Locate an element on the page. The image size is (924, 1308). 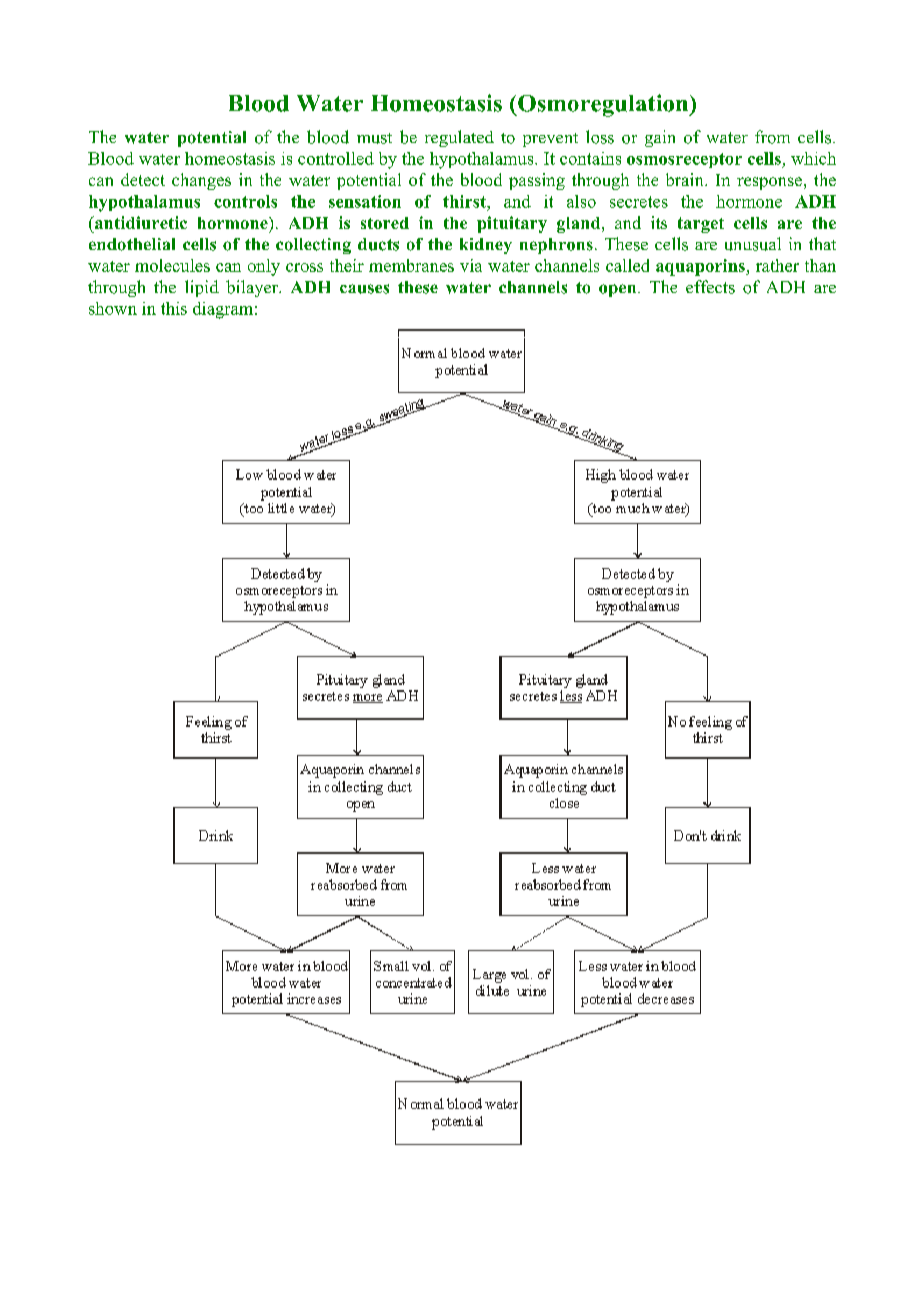
Osmoregulation is located at coordinates (603, 105).
